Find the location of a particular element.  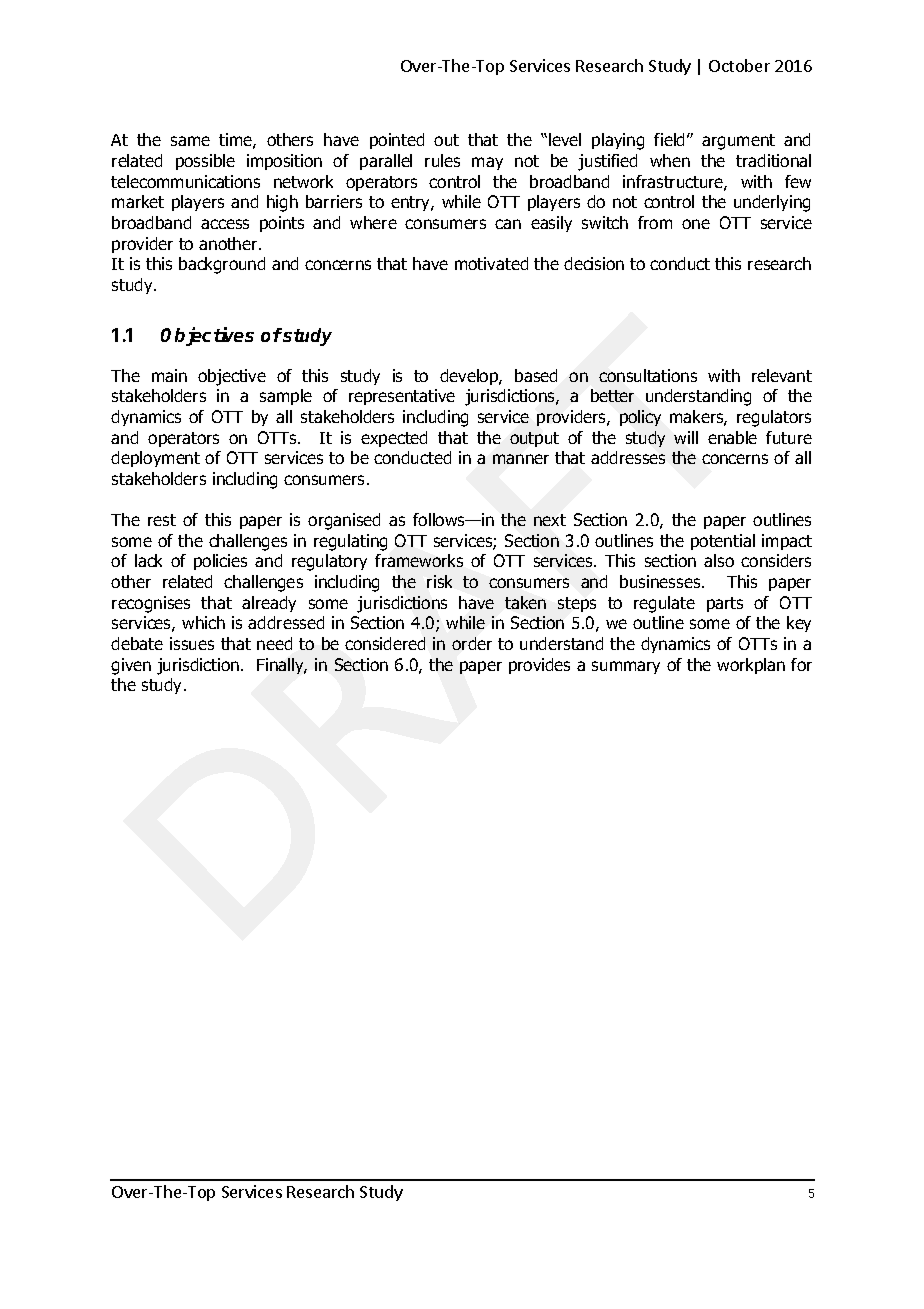

issues is located at coordinates (192, 643).
